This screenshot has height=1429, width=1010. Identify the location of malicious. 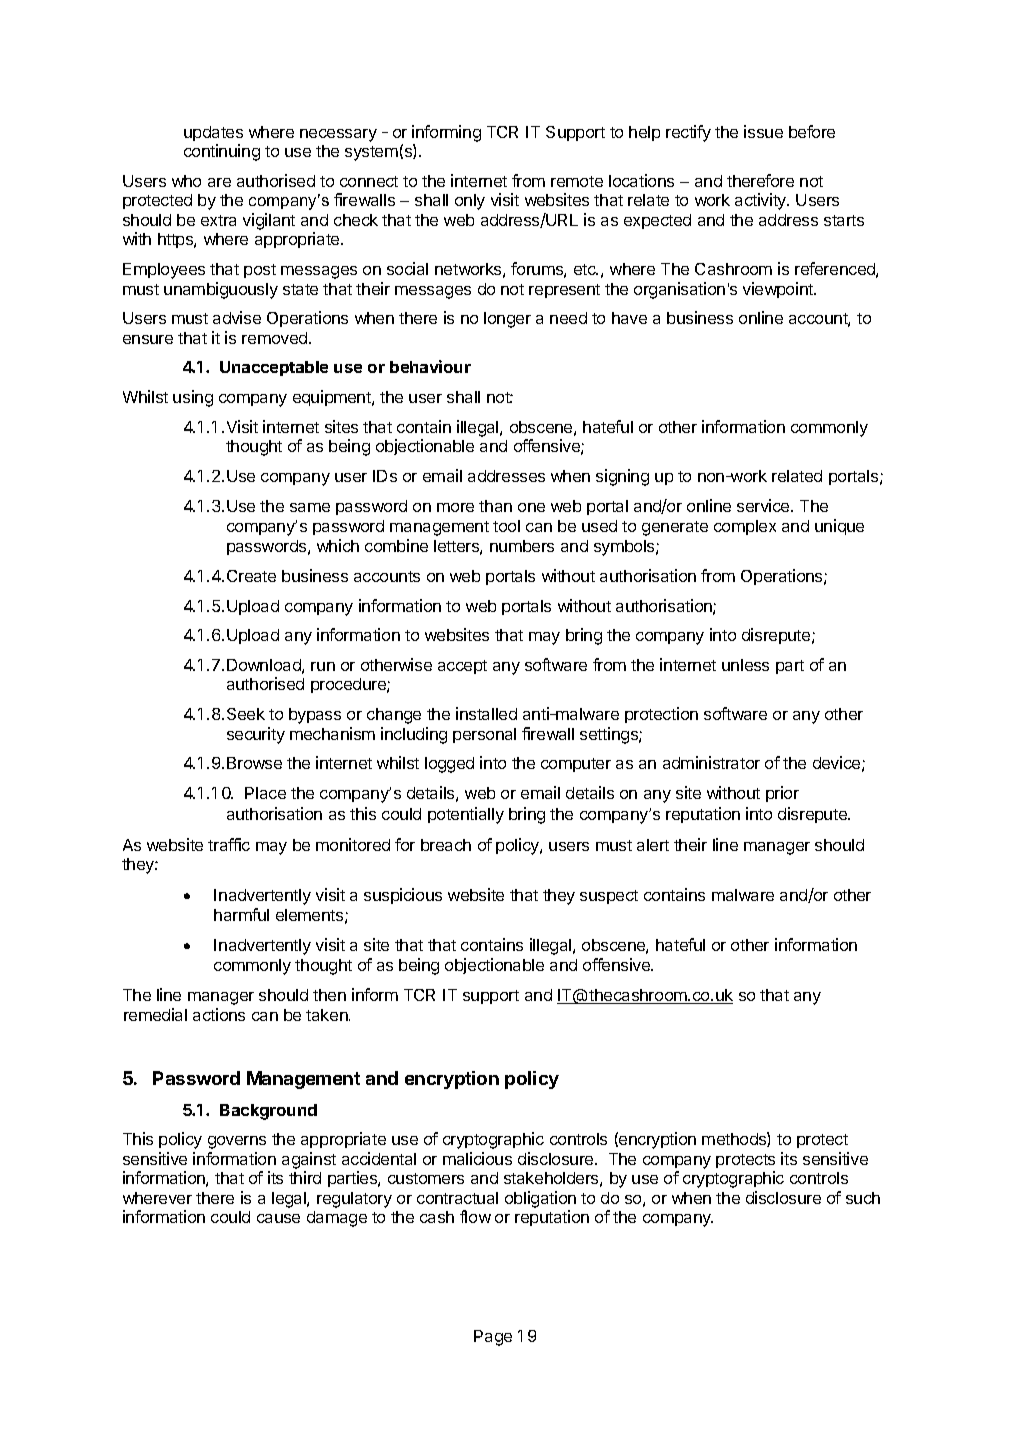
(477, 1158).
